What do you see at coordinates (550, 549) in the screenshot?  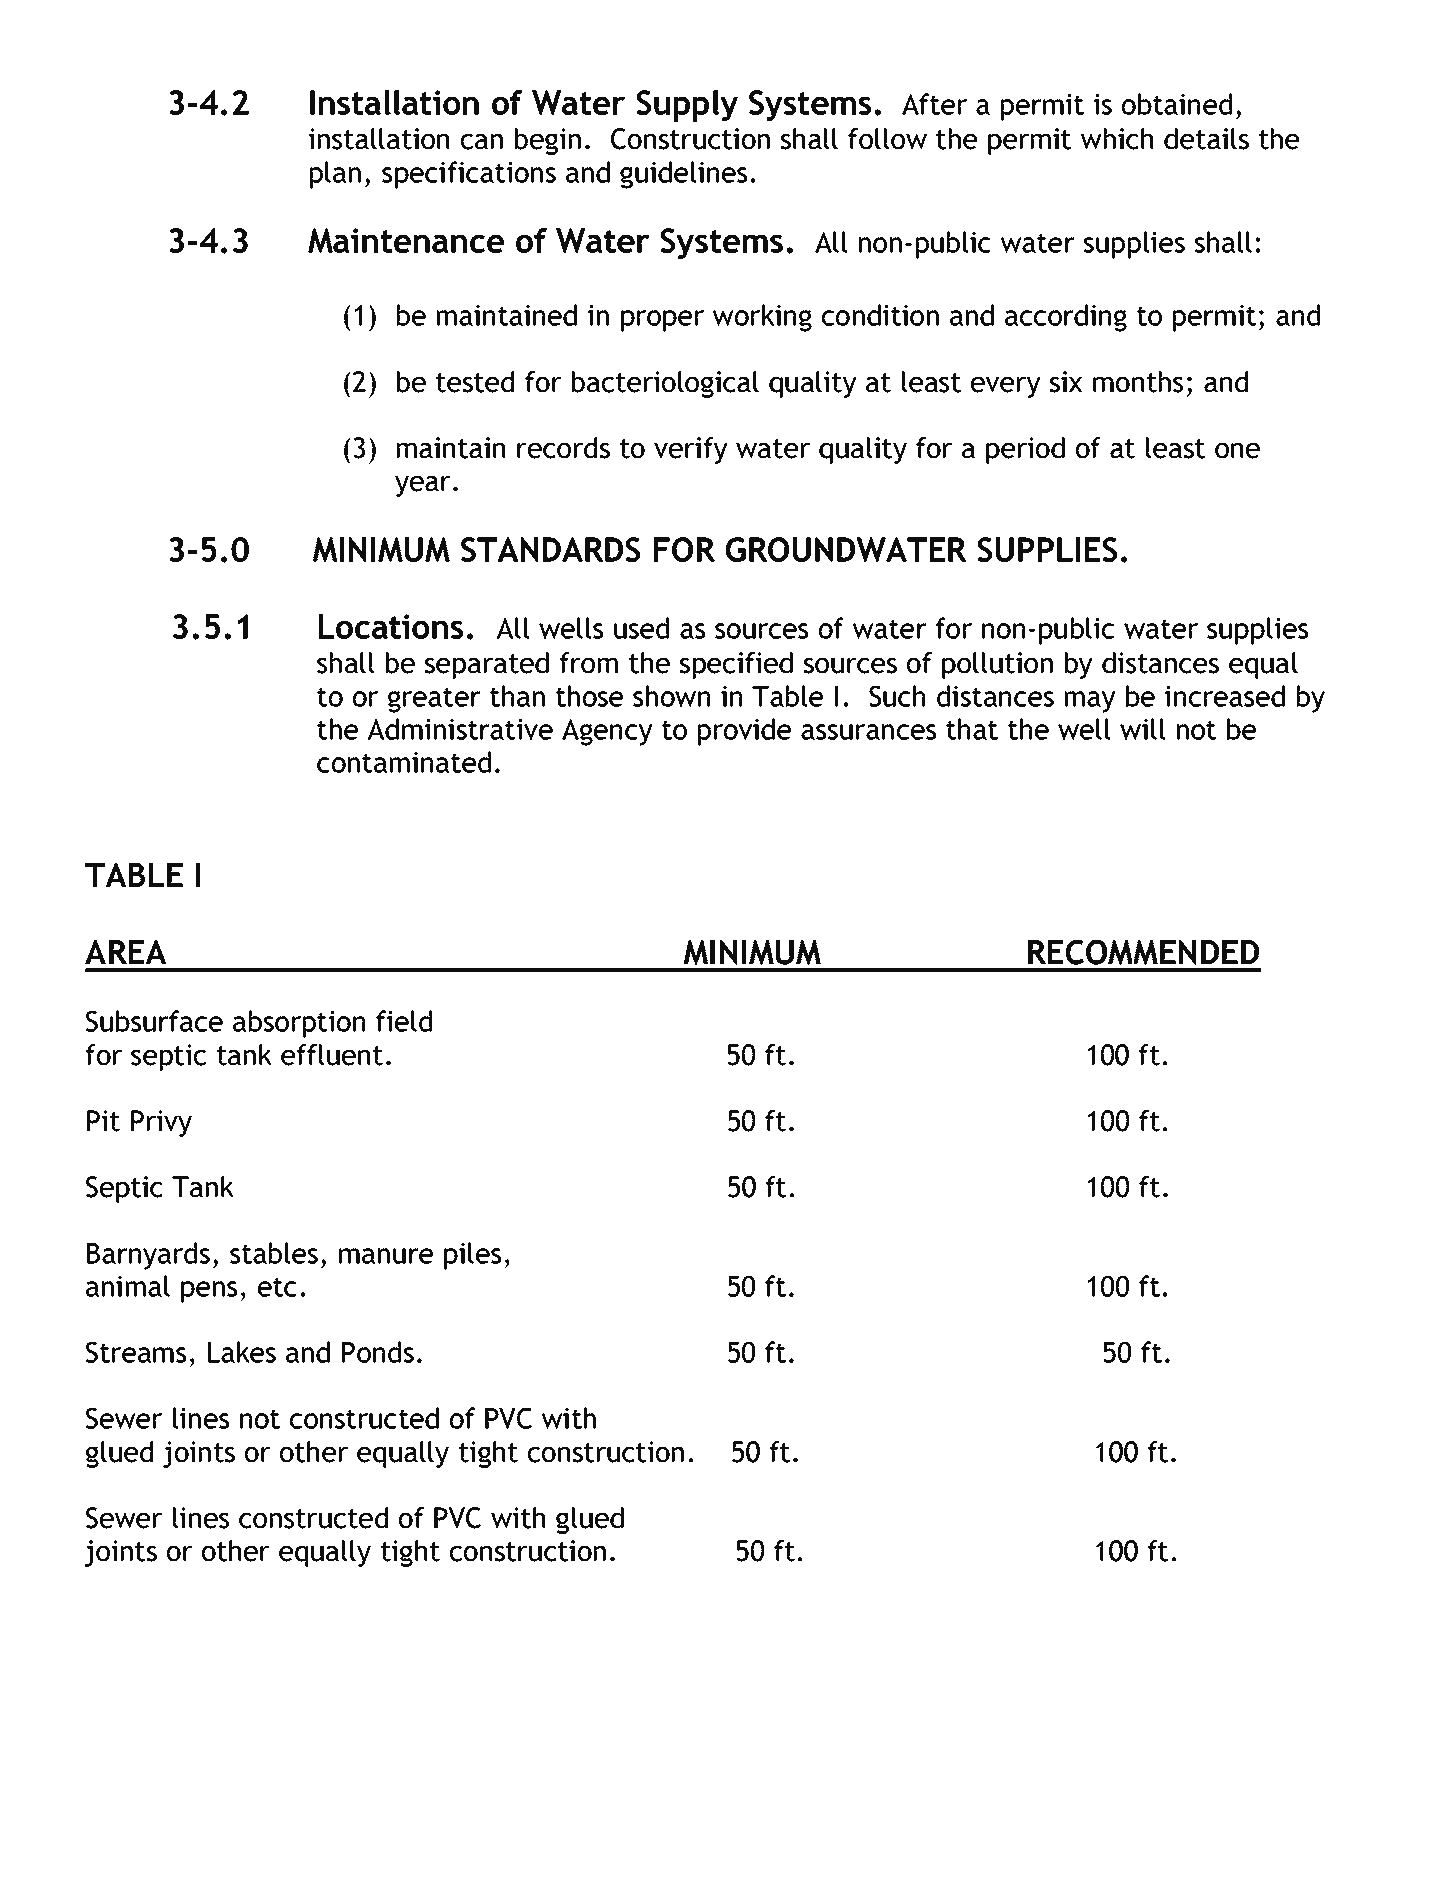 I see `STANDARDS` at bounding box center [550, 549].
